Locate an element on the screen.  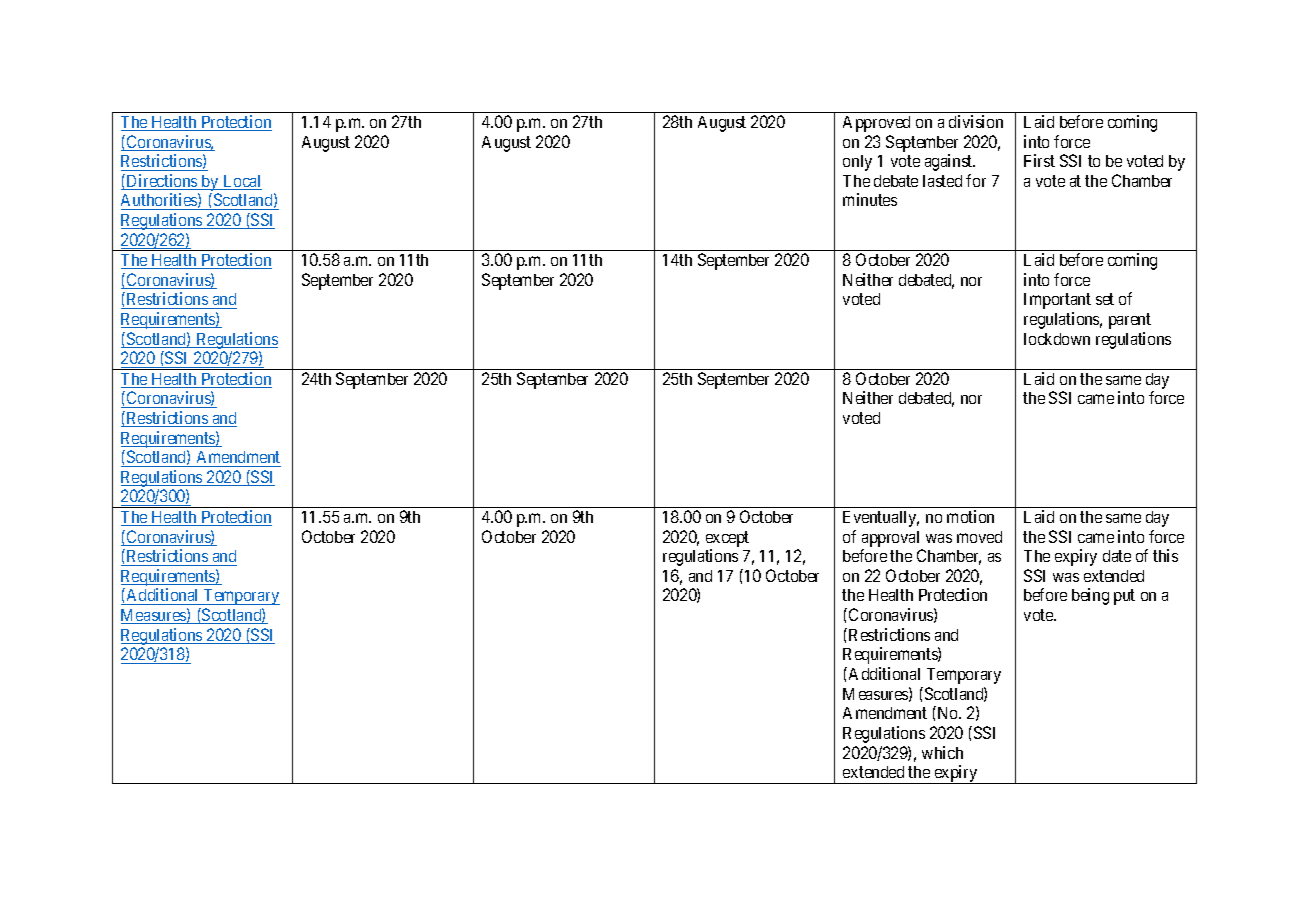
date is located at coordinates (1117, 556).
